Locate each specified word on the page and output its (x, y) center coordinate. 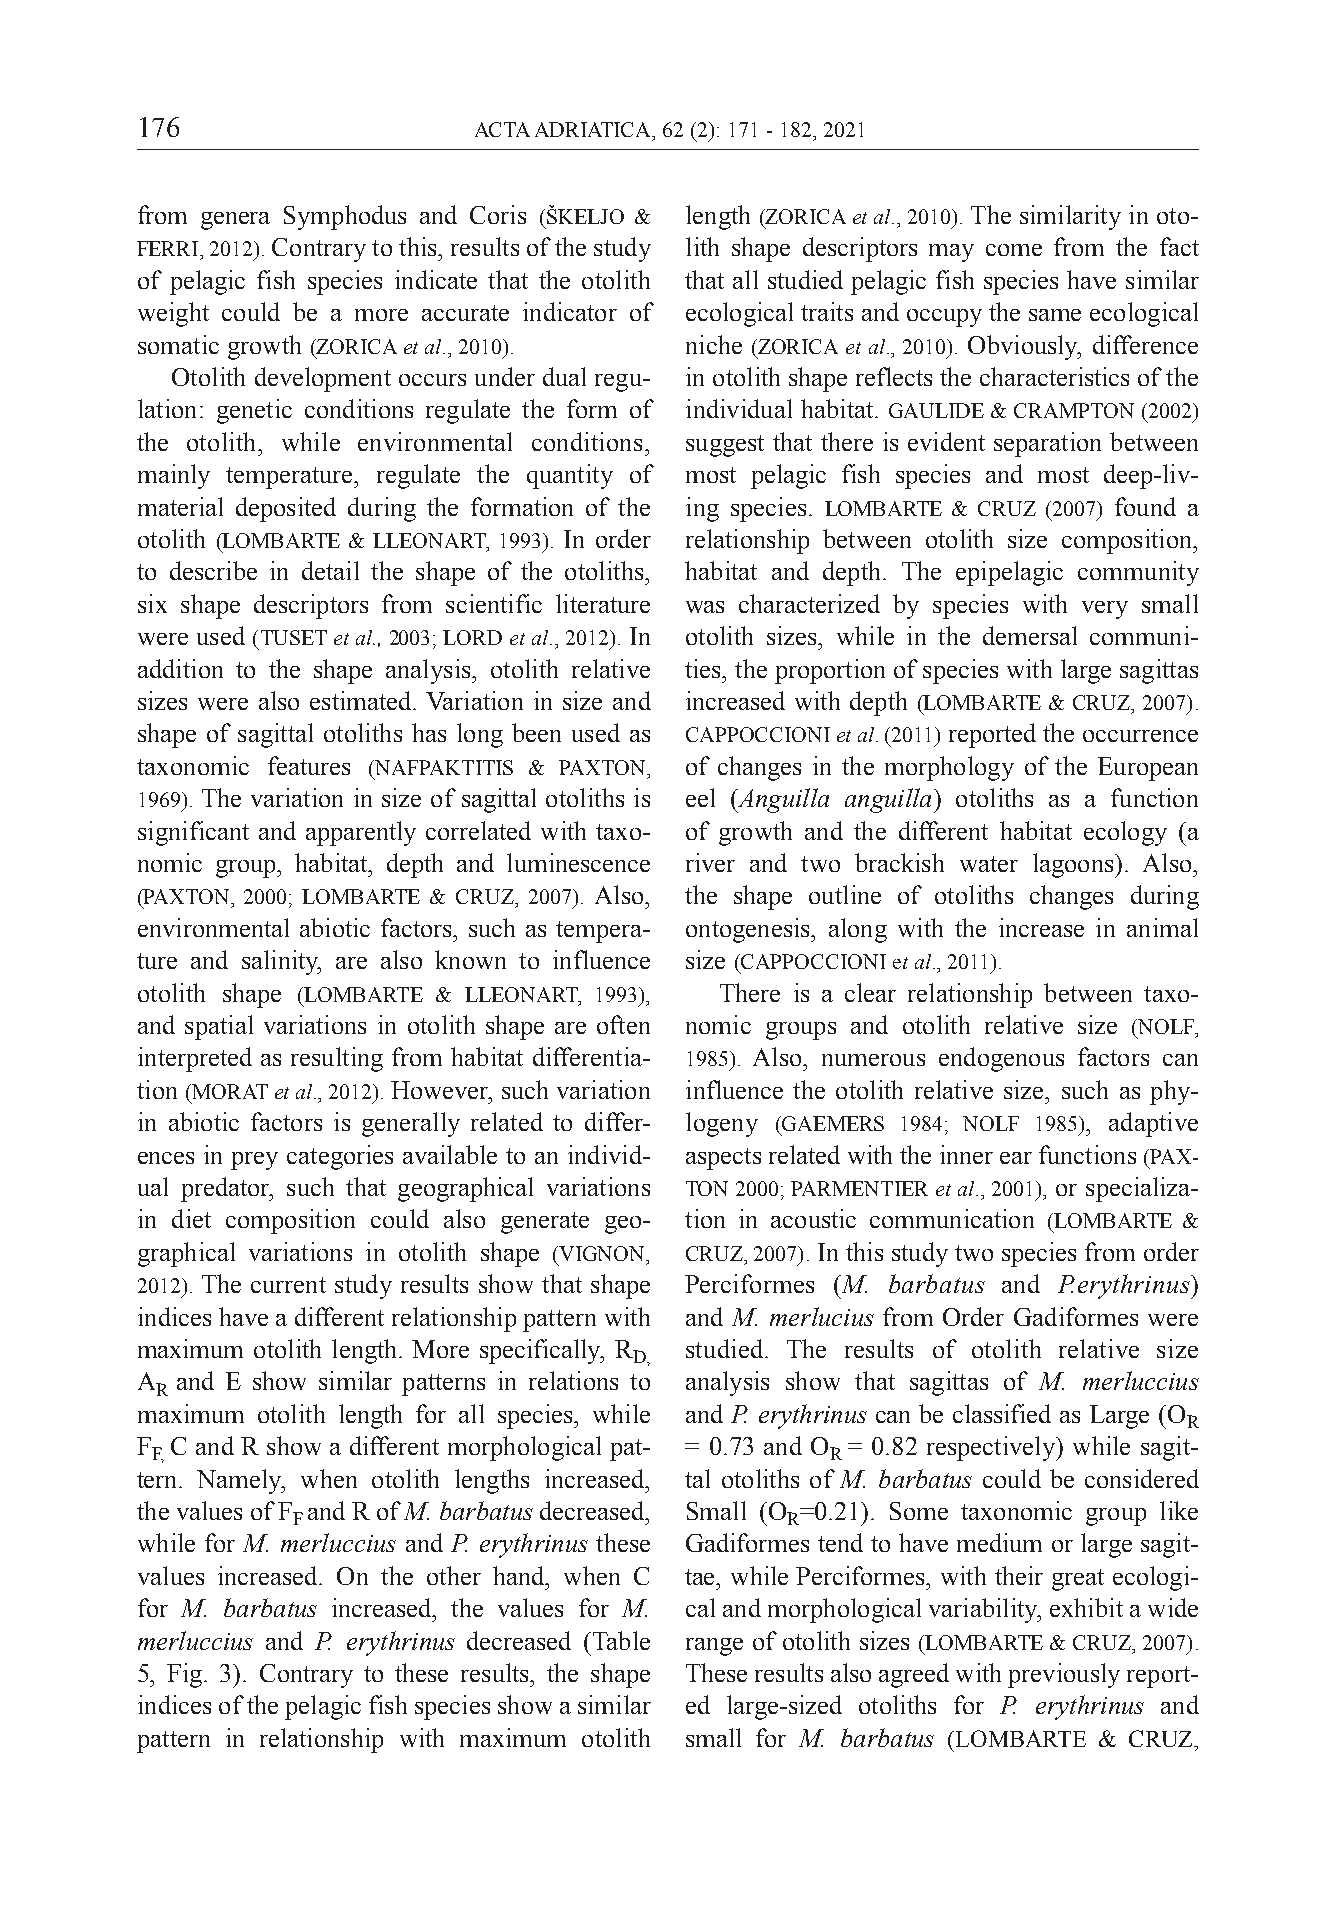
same (1055, 315)
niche (714, 344)
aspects (723, 1159)
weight (173, 314)
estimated (362, 700)
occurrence (1140, 736)
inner (966, 1154)
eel (700, 797)
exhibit (1086, 1607)
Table (621, 1640)
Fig (186, 1675)
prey (254, 1161)
